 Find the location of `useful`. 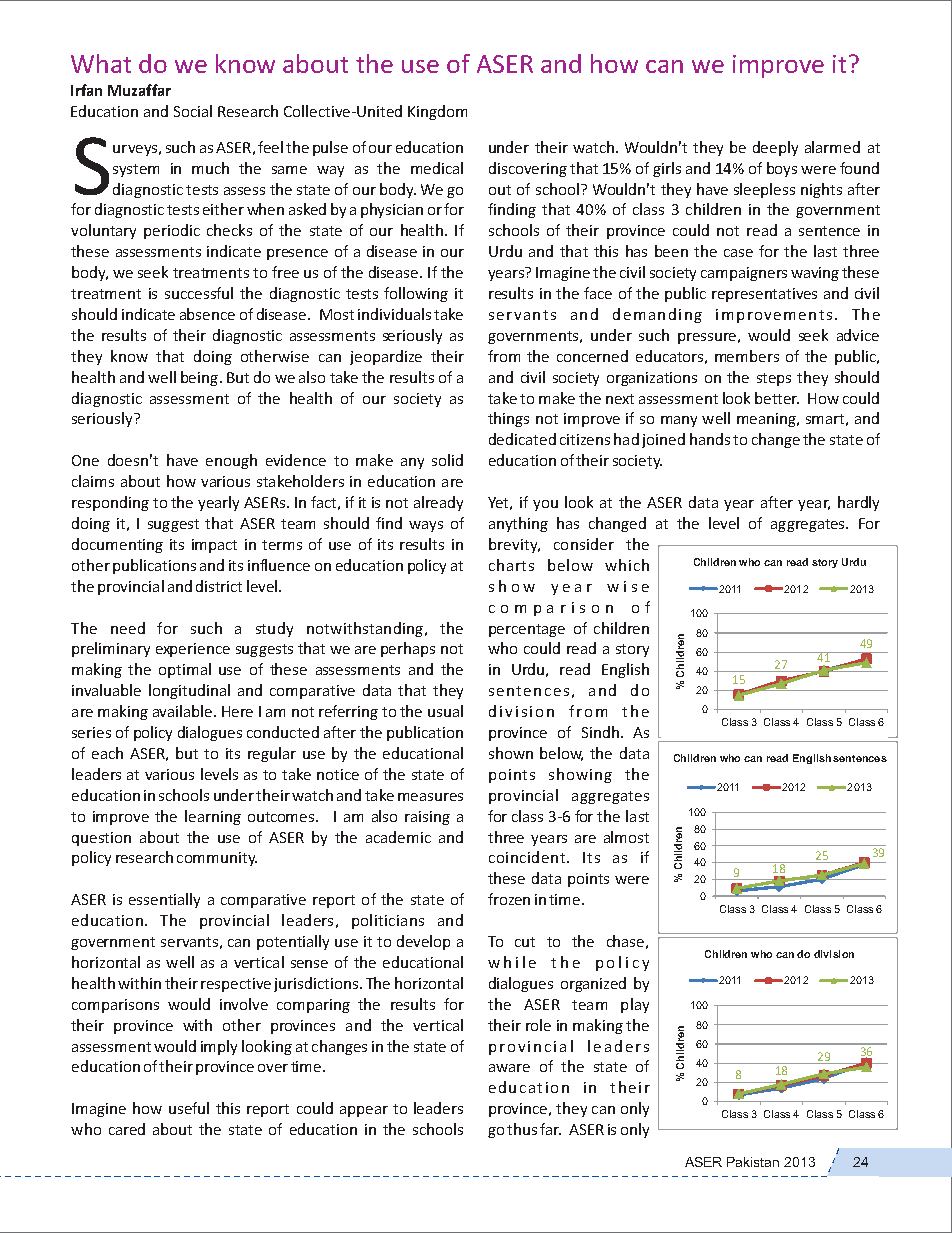

useful is located at coordinates (189, 1108).
